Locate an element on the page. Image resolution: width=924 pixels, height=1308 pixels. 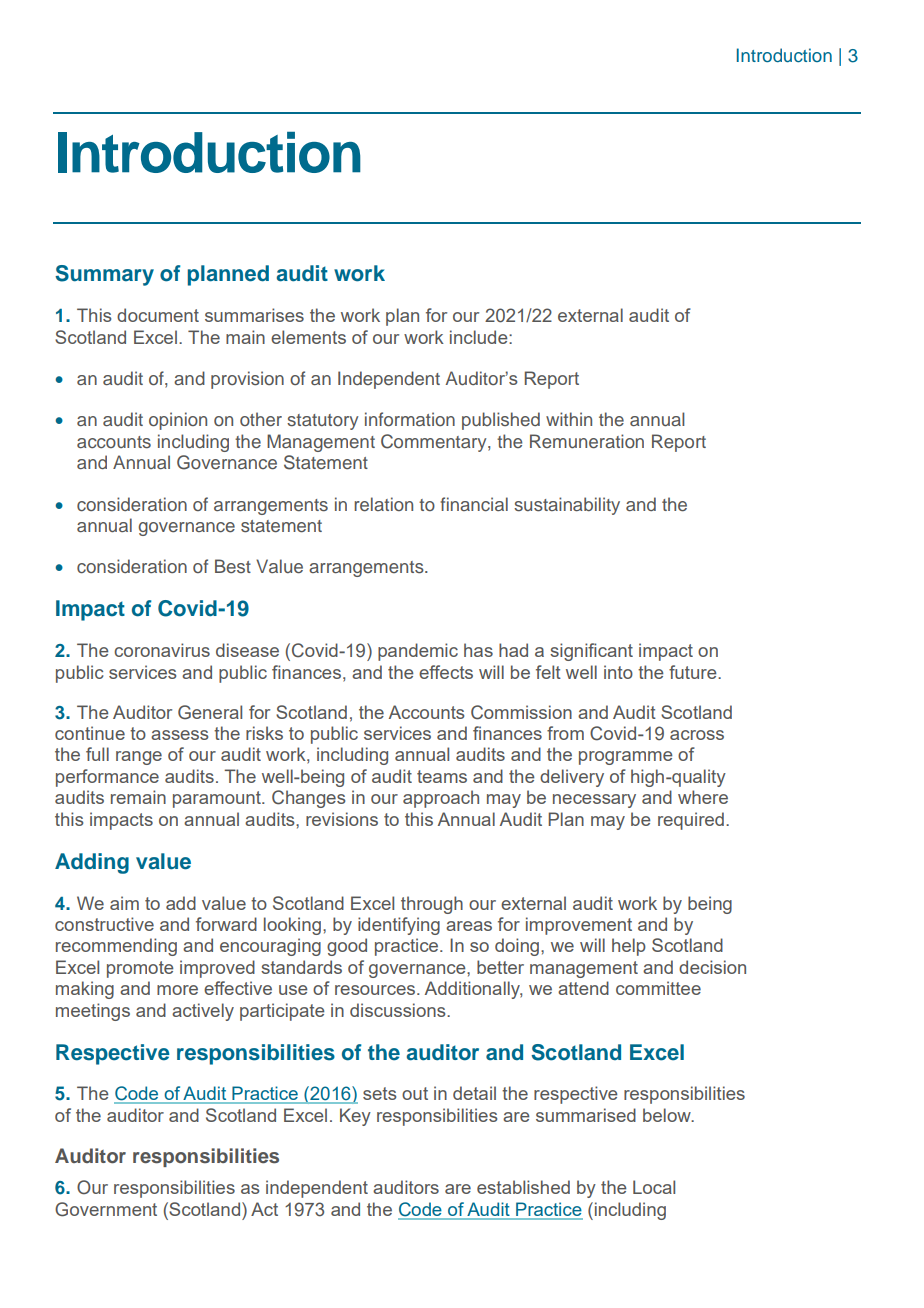
teams is located at coordinates (442, 776).
